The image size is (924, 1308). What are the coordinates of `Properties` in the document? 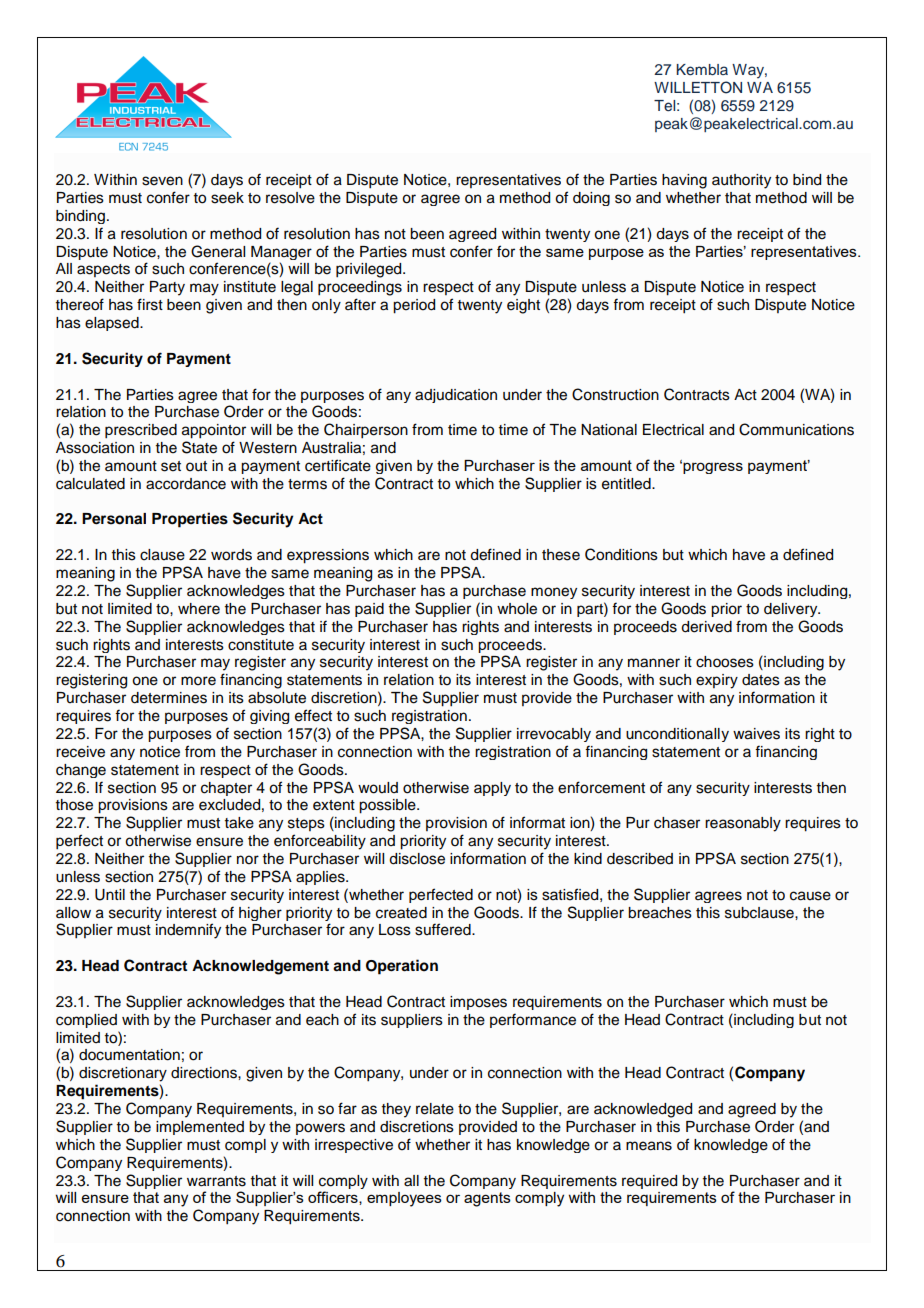 It's located at (190, 520).
